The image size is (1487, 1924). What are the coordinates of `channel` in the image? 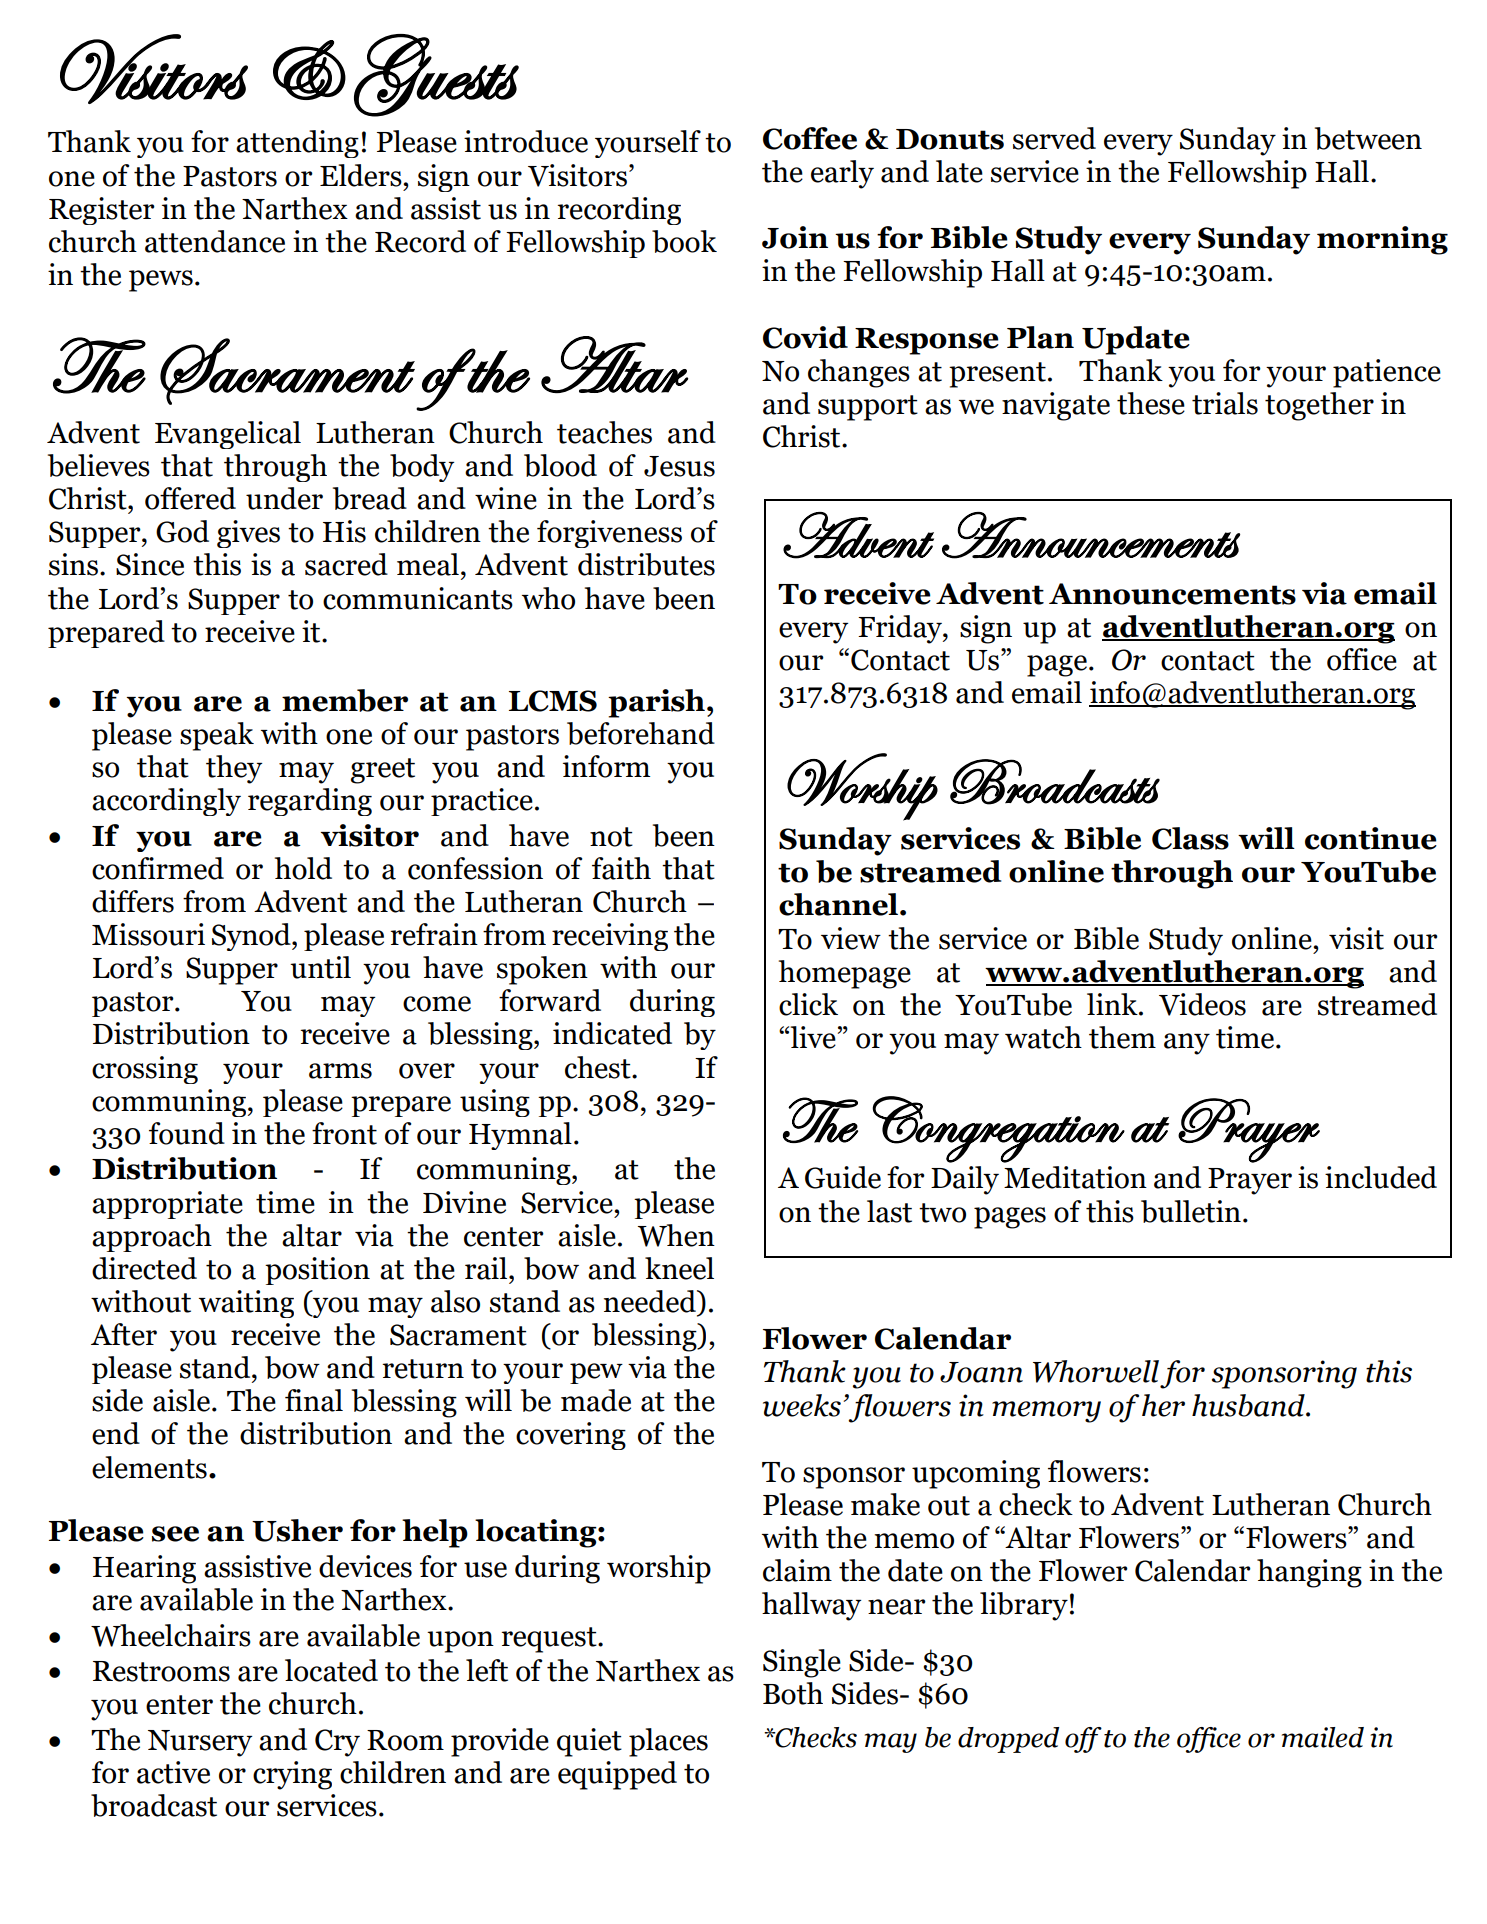 It's located at (840, 904).
